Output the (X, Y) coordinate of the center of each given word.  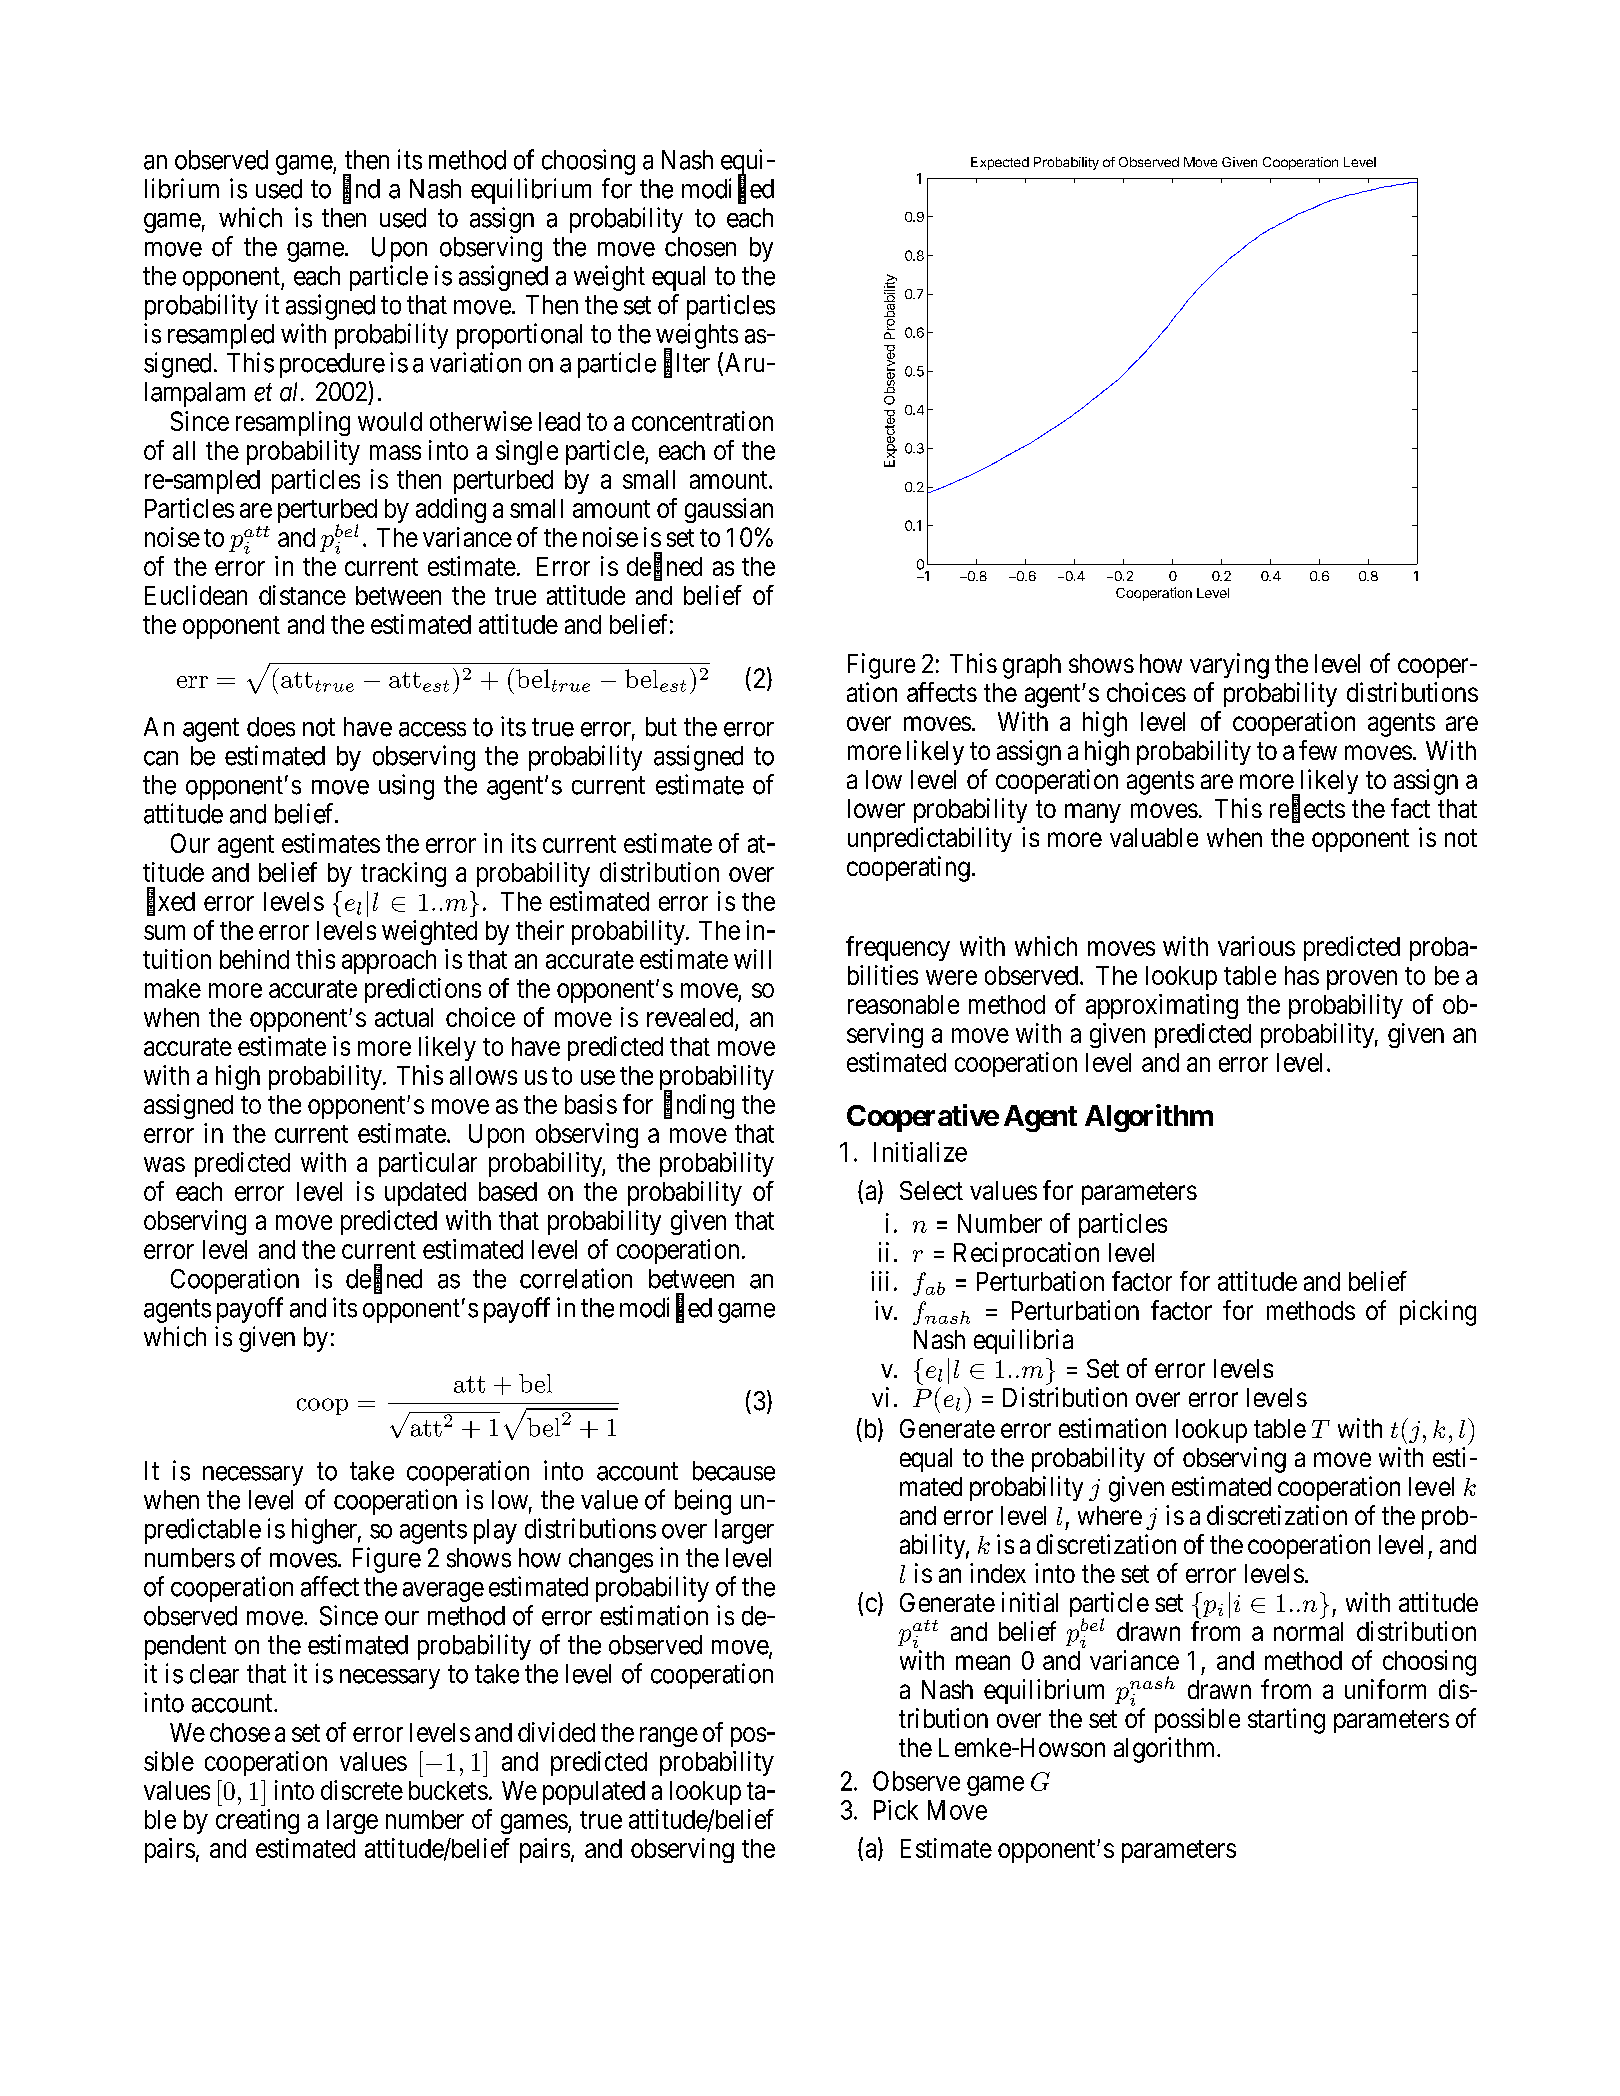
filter (687, 363)
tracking (403, 874)
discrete (362, 1790)
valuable (1154, 837)
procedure (332, 365)
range (669, 1737)
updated (425, 1194)
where (1110, 1515)
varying (1229, 666)
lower (876, 808)
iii (880, 1281)
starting (1286, 1721)
